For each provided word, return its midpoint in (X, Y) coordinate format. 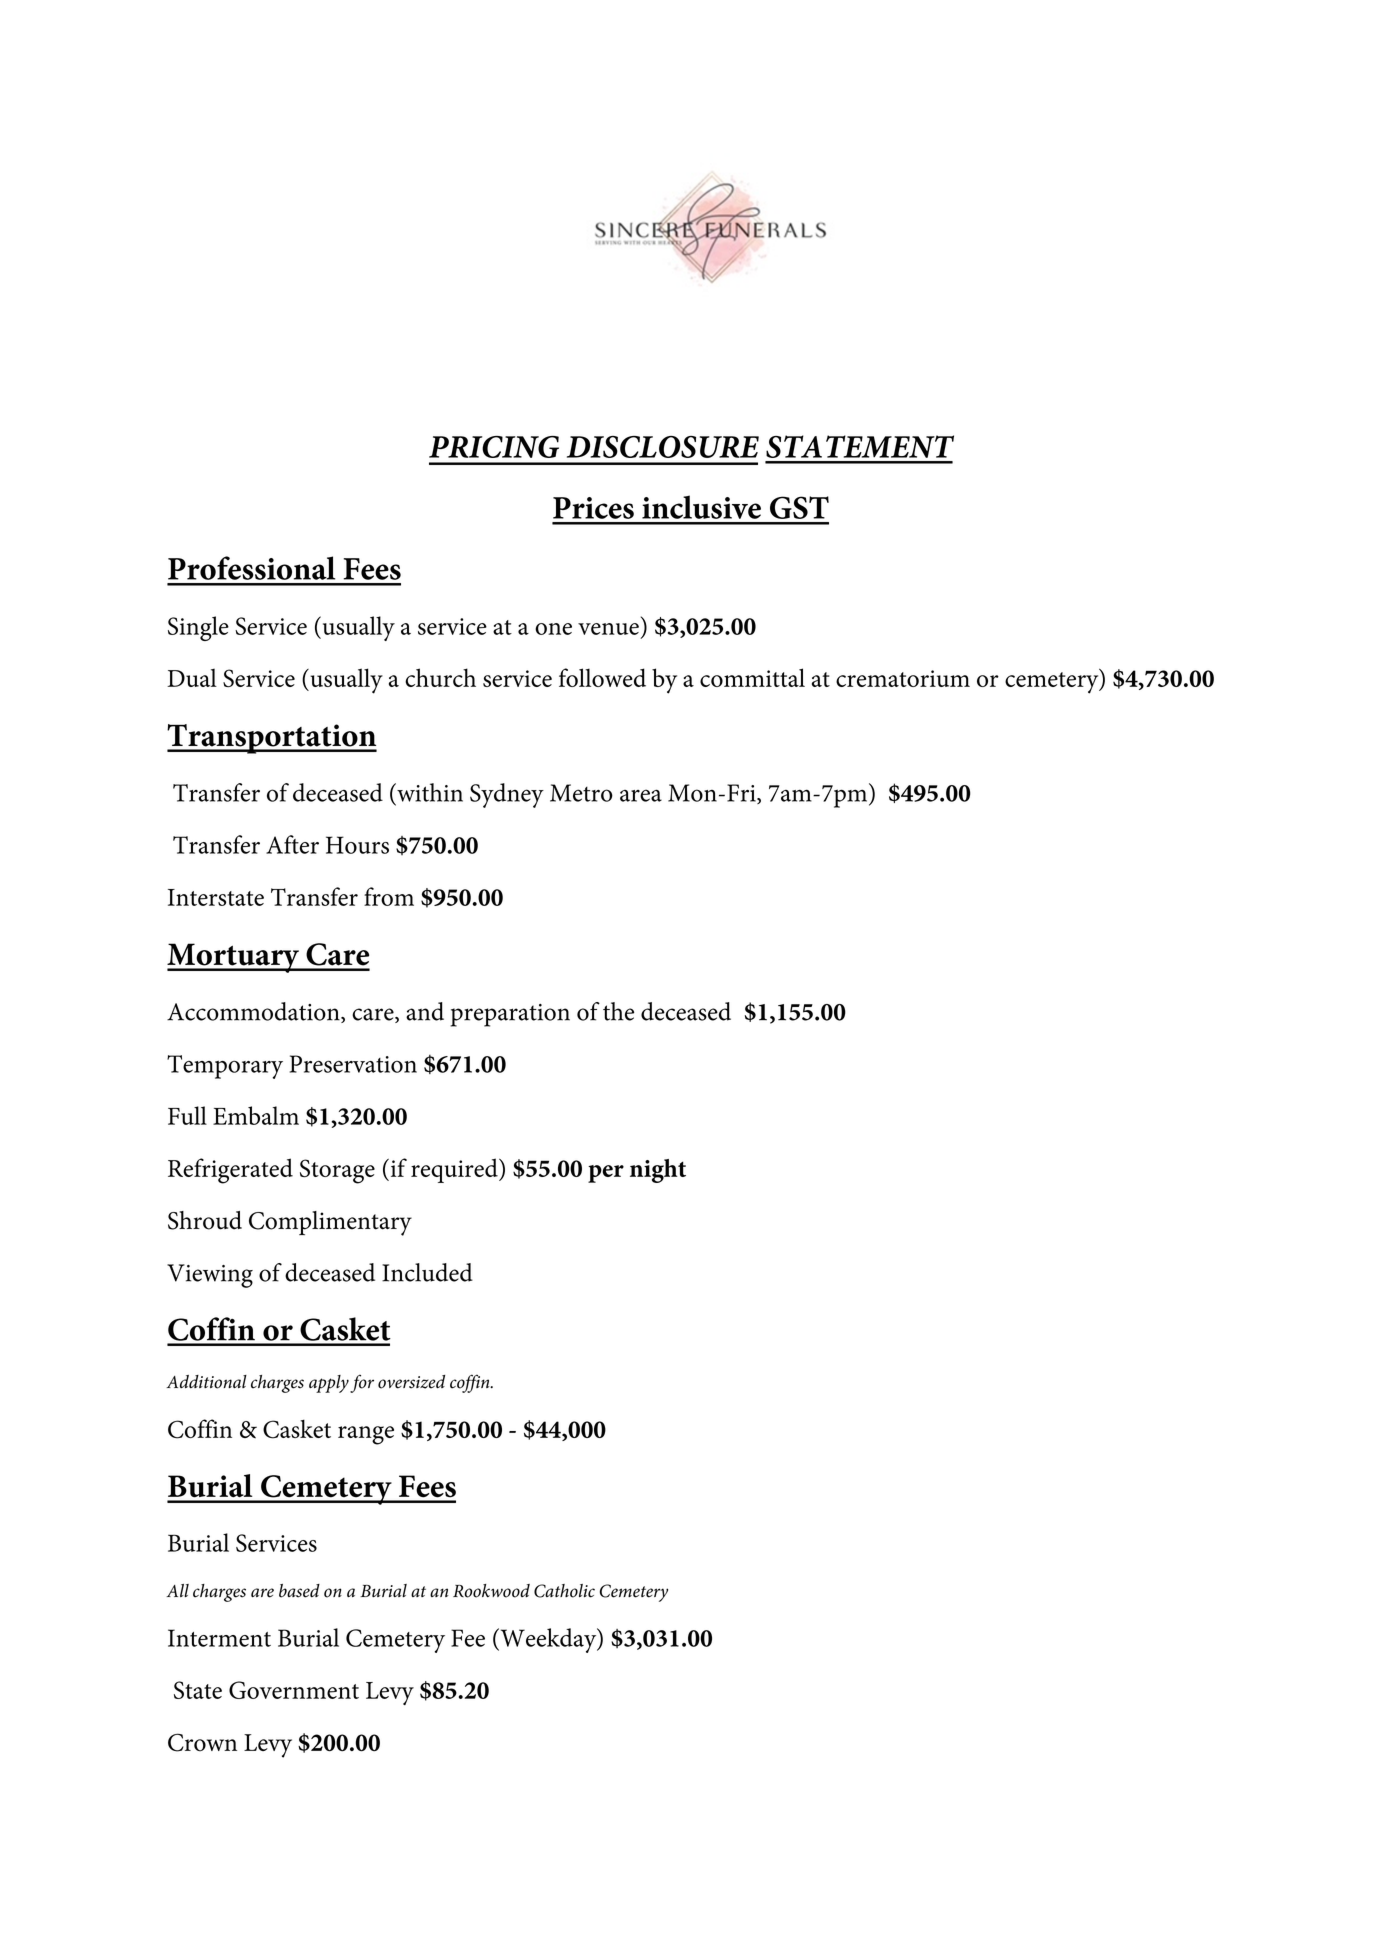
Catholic (564, 1591)
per (606, 1174)
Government (294, 1690)
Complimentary (330, 1223)
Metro (581, 793)
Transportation (272, 739)
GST (799, 507)
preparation (510, 1015)
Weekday (548, 1640)
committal (752, 677)
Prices (593, 508)
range (366, 1435)
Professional (251, 568)
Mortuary (234, 958)
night (658, 1171)
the (618, 1011)
